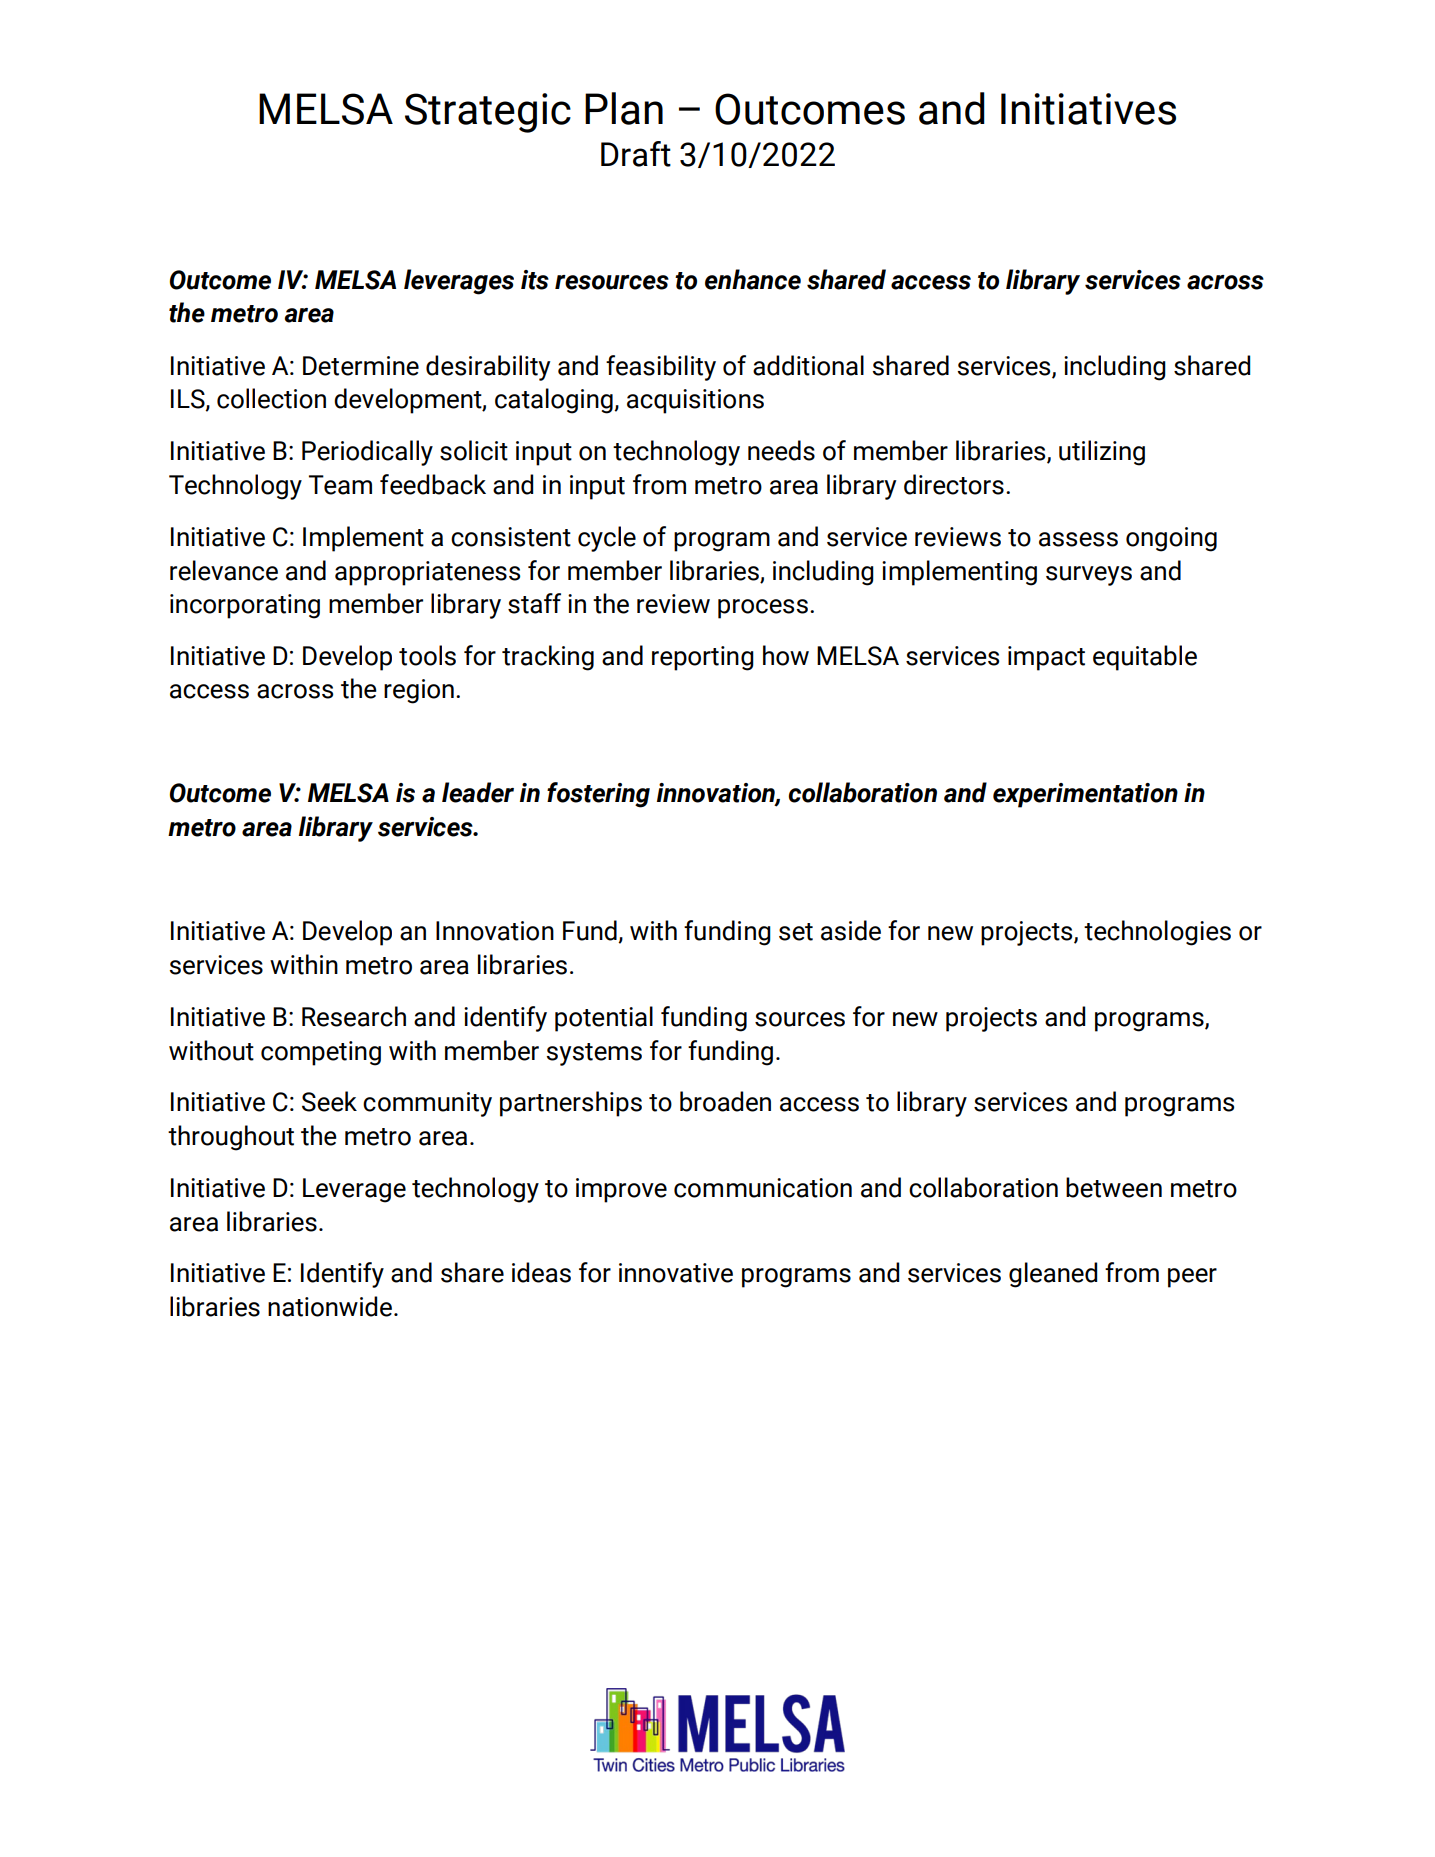 The height and width of the screenshot is (1857, 1435). What do you see at coordinates (488, 113) in the screenshot?
I see `Strategic` at bounding box center [488, 113].
